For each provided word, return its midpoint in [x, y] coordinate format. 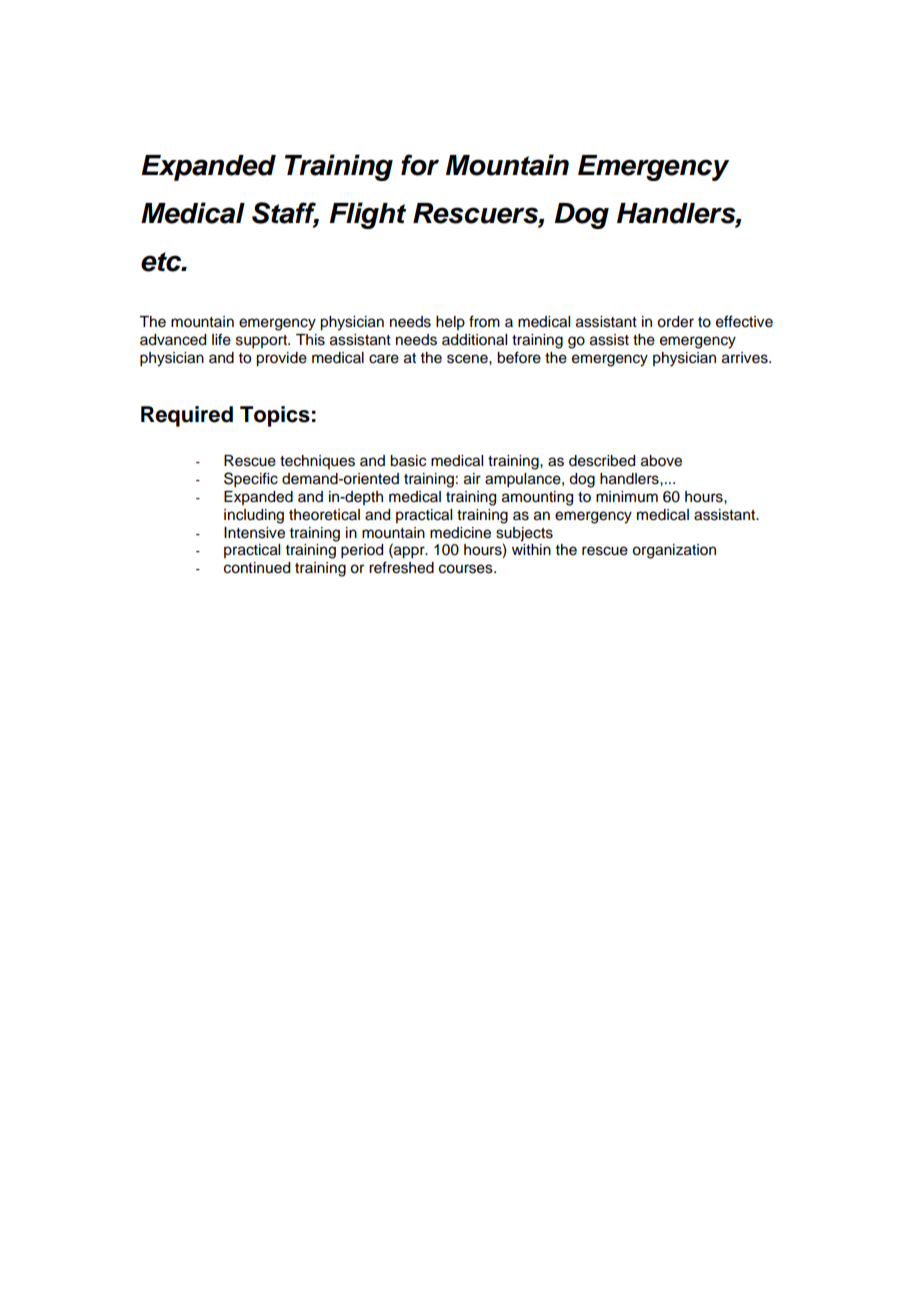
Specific [251, 480]
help [450, 323]
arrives [746, 358]
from [484, 321]
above [661, 461]
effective [744, 321]
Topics [275, 416]
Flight [367, 215]
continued [257, 568]
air [472, 479]
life [221, 339]
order [675, 322]
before [519, 357]
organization [674, 551]
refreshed [401, 567]
